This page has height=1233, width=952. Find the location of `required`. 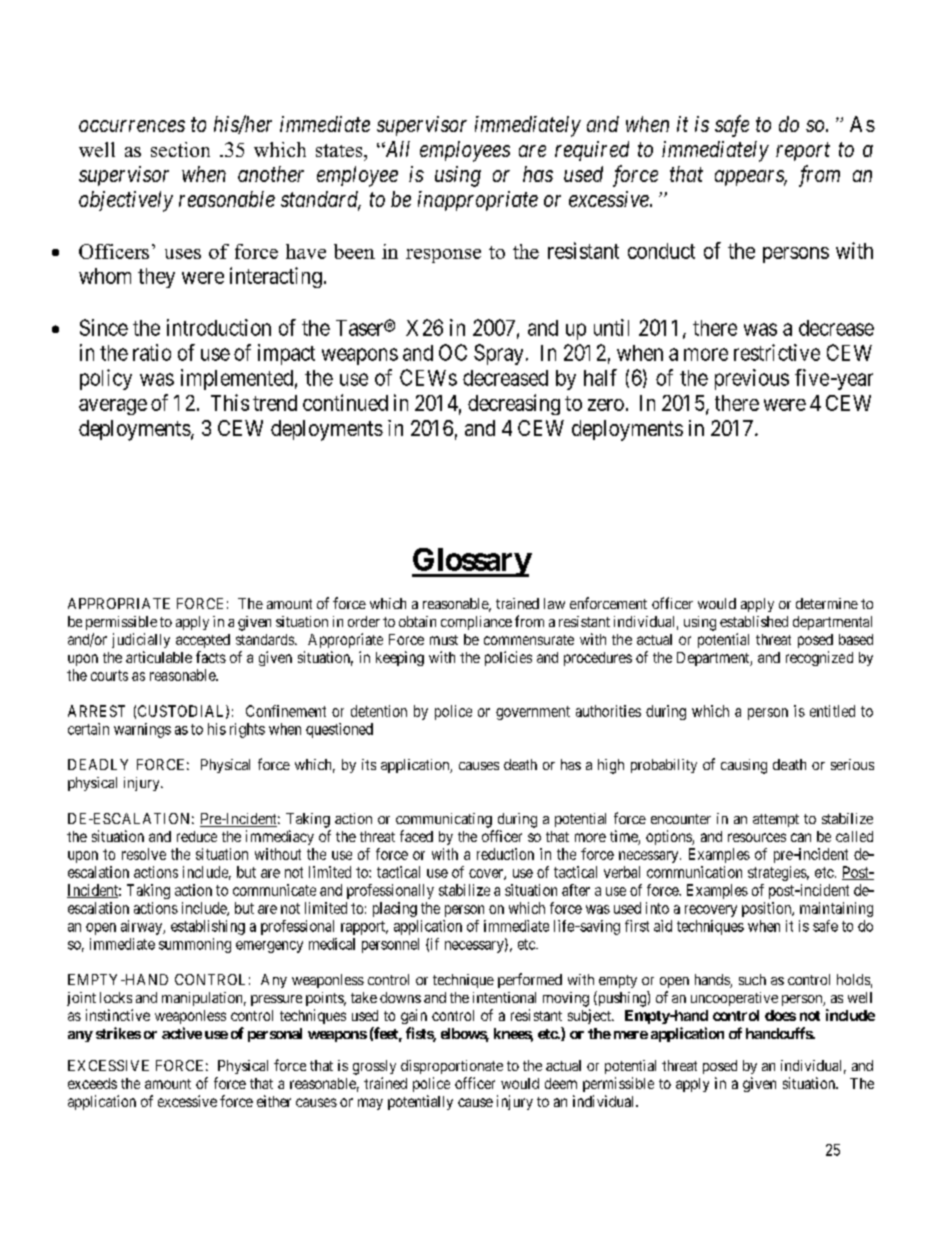

required is located at coordinates (592, 151).
